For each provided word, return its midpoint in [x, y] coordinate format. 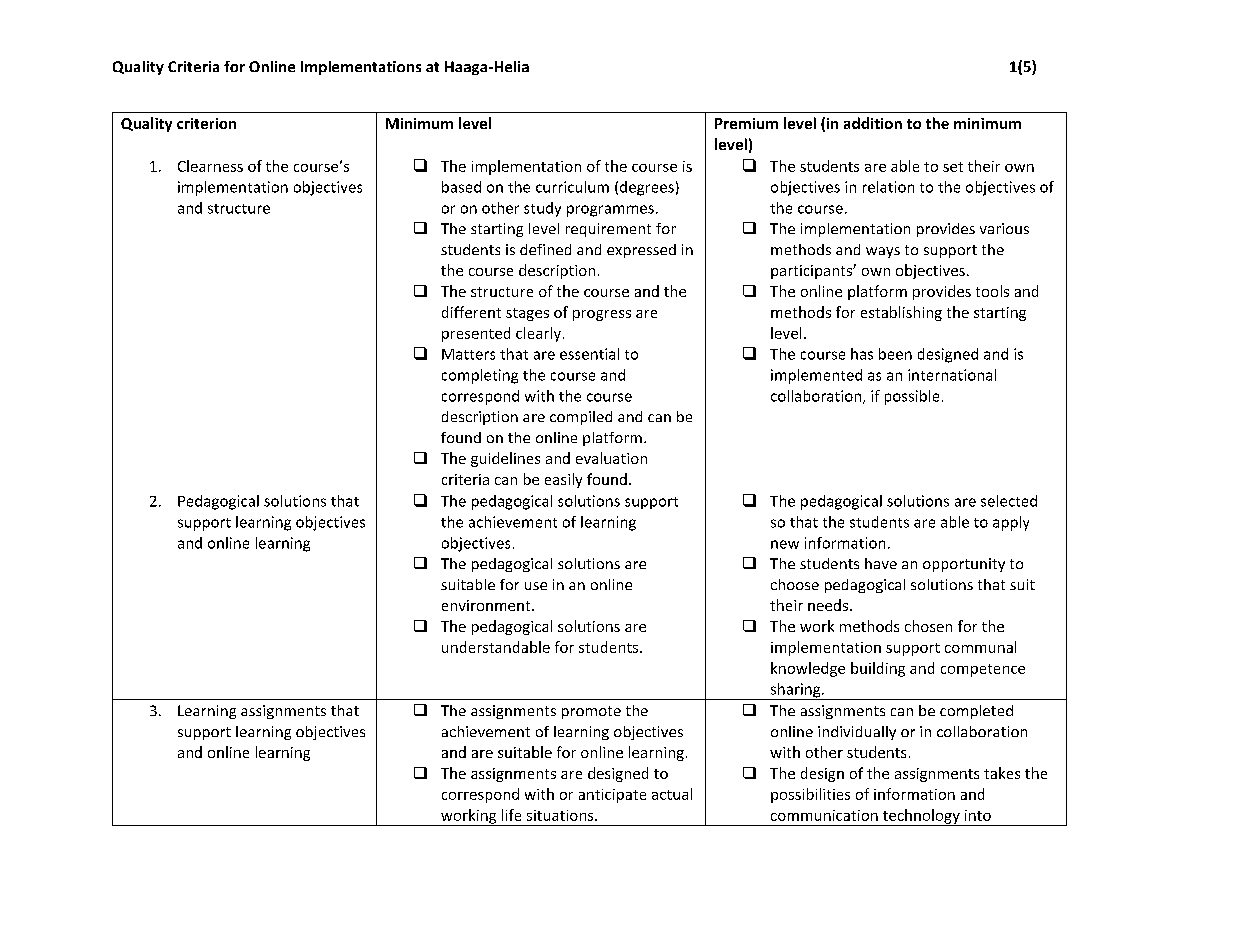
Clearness [210, 166]
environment [487, 605]
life [511, 815]
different [471, 312]
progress [602, 315]
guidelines [505, 459]
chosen [928, 626]
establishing [901, 313]
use [536, 586]
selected [1009, 501]
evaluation [611, 458]
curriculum [572, 187]
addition [873, 123]
